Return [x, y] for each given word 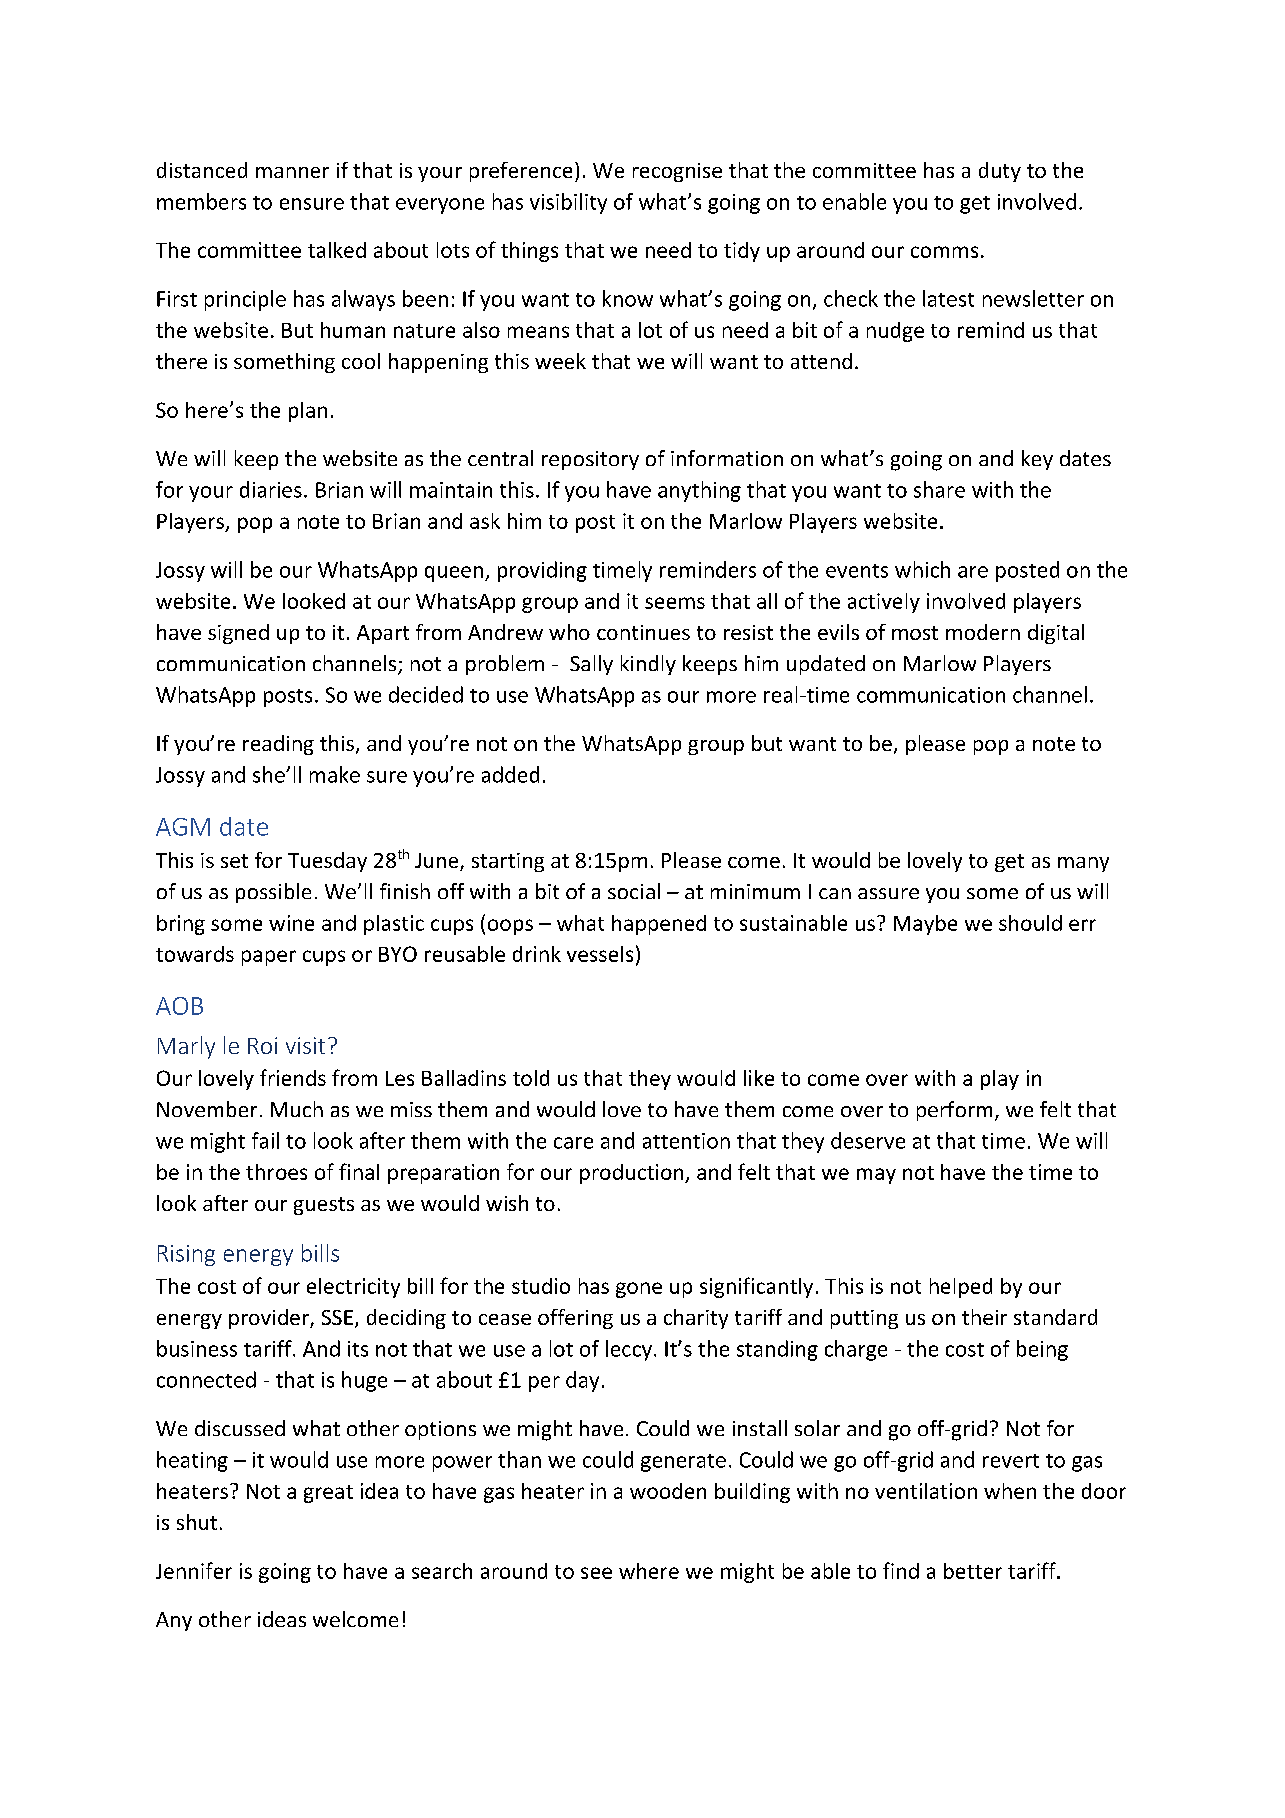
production [633, 1174]
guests [324, 1206]
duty [1000, 172]
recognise [677, 172]
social [634, 891]
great [328, 1494]
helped [961, 1288]
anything [699, 491]
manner [292, 172]
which [922, 569]
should [1030, 923]
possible [273, 893]
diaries [271, 489]
